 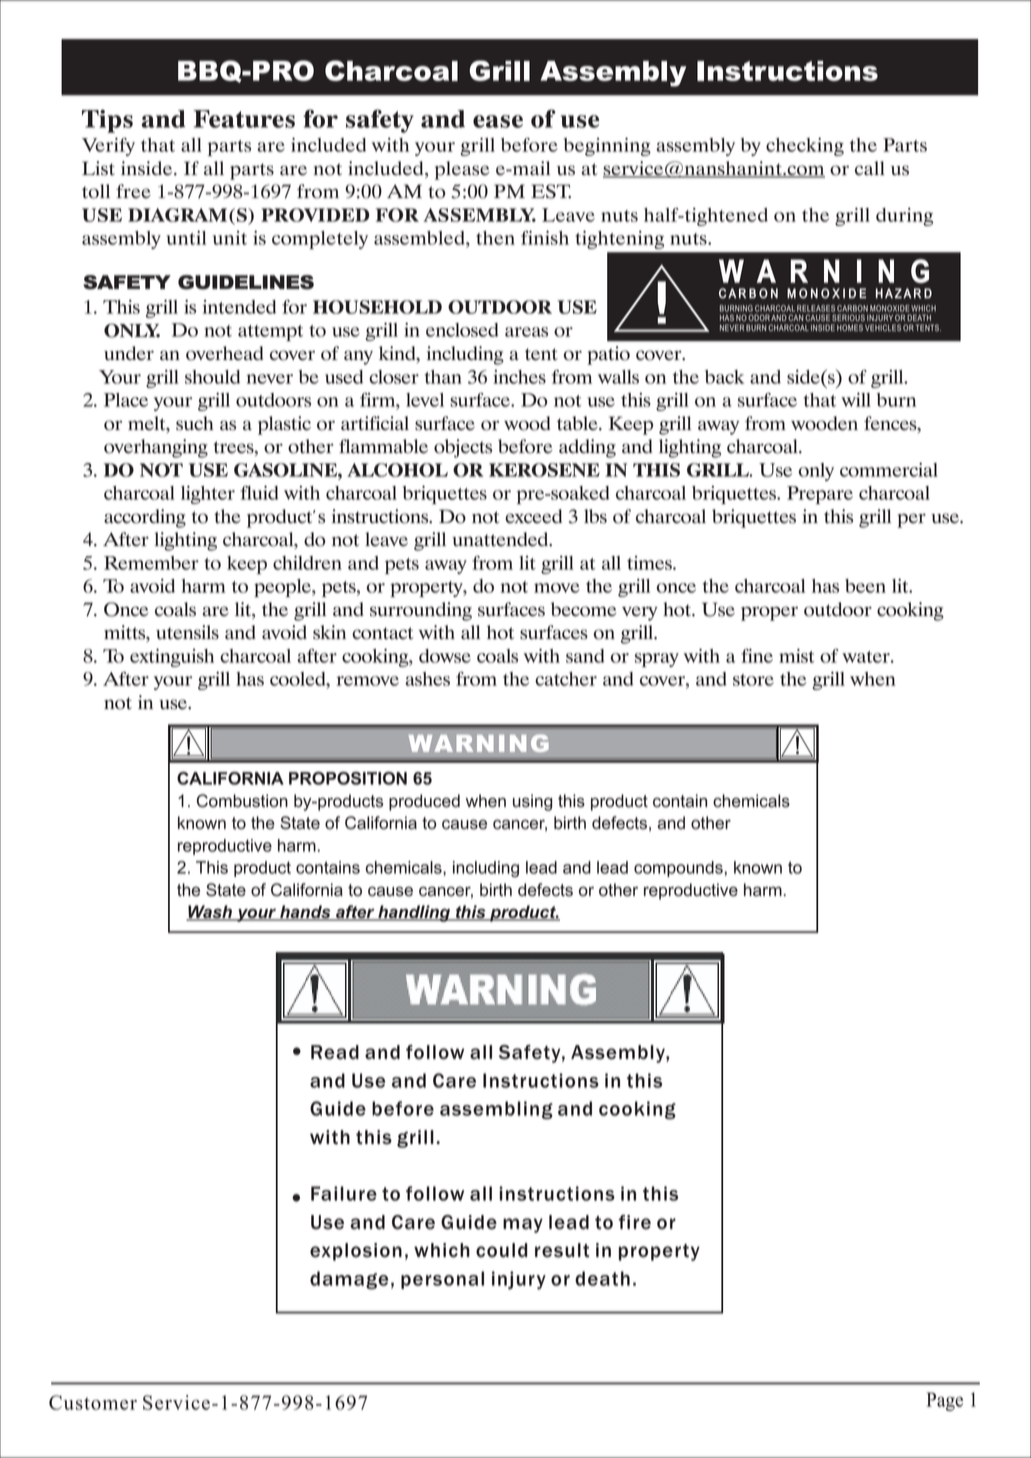 I want to click on KEROSENE, so click(x=544, y=470).
